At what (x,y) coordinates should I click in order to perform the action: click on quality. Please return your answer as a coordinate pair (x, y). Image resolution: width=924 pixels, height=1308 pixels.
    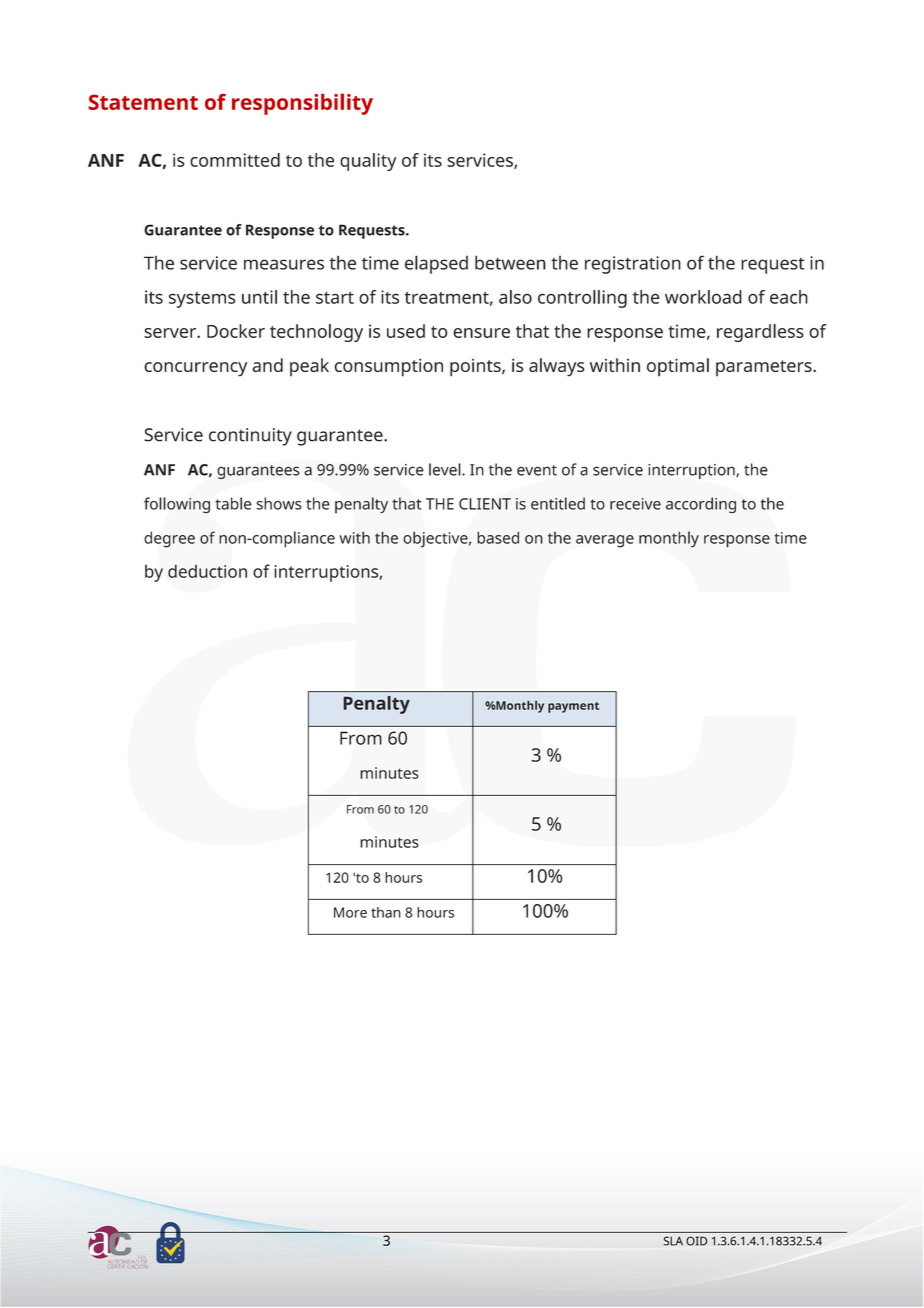
    Looking at the image, I should click on (368, 162).
